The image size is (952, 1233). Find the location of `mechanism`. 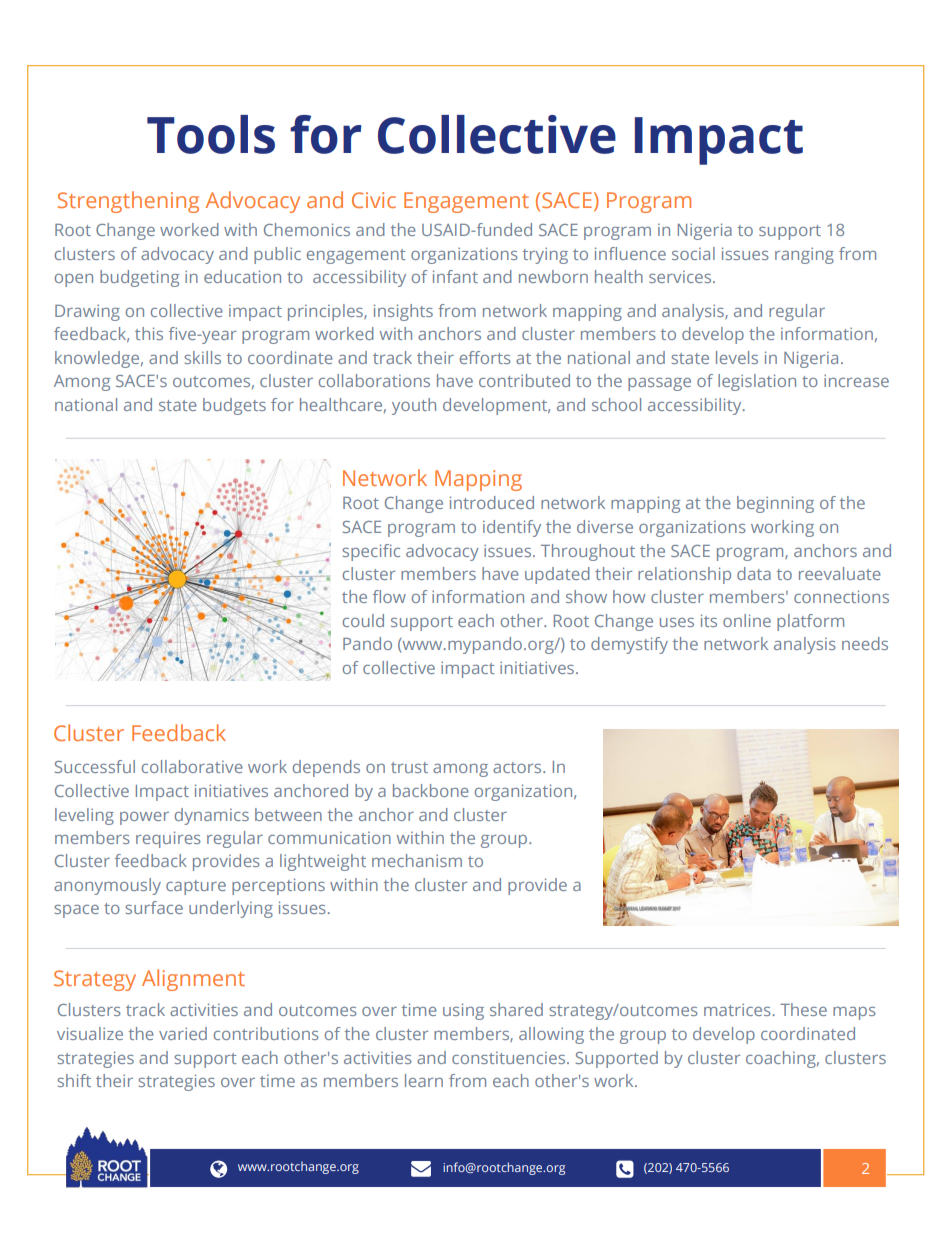

mechanism is located at coordinates (417, 860).
